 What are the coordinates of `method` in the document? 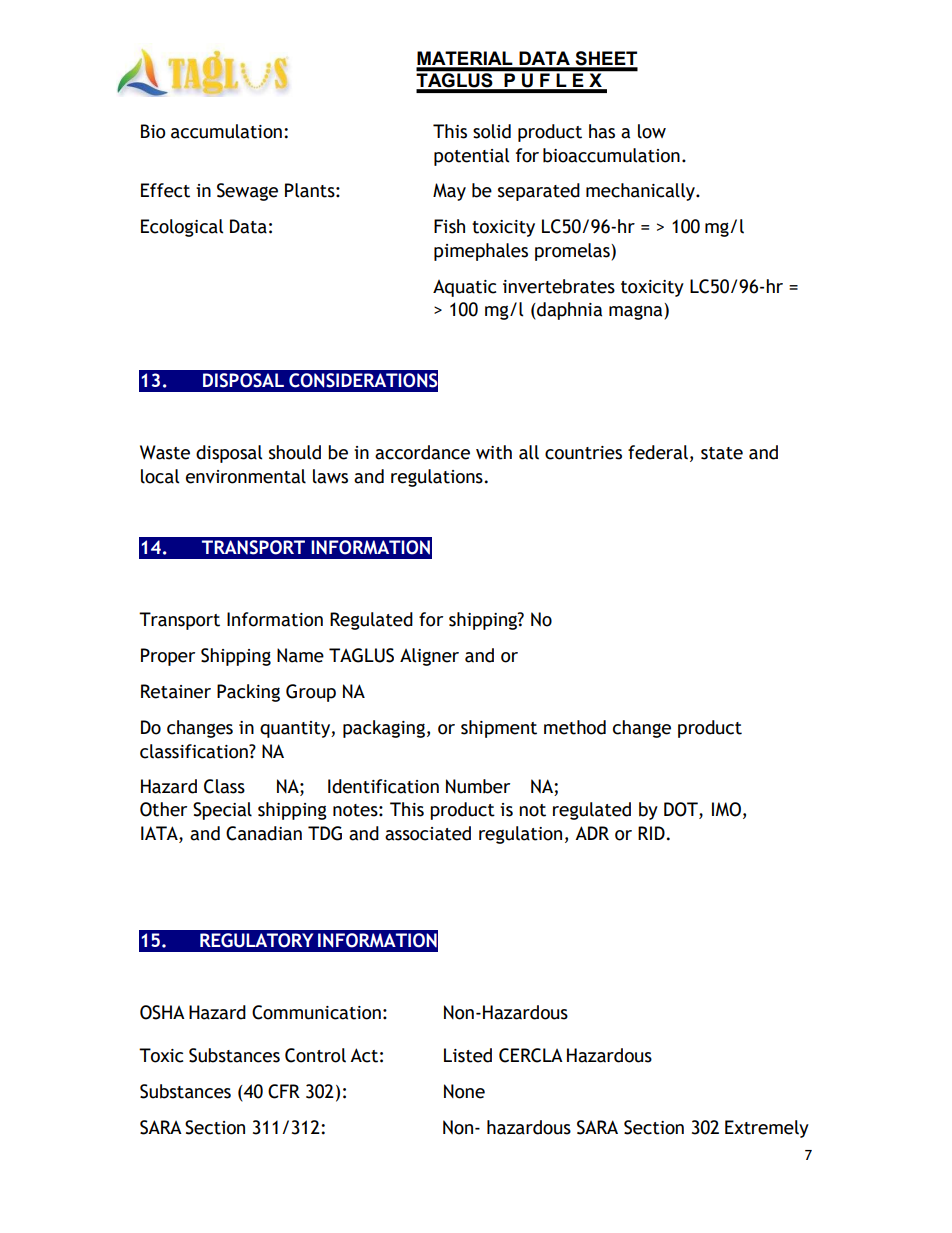 It's located at (575, 727).
